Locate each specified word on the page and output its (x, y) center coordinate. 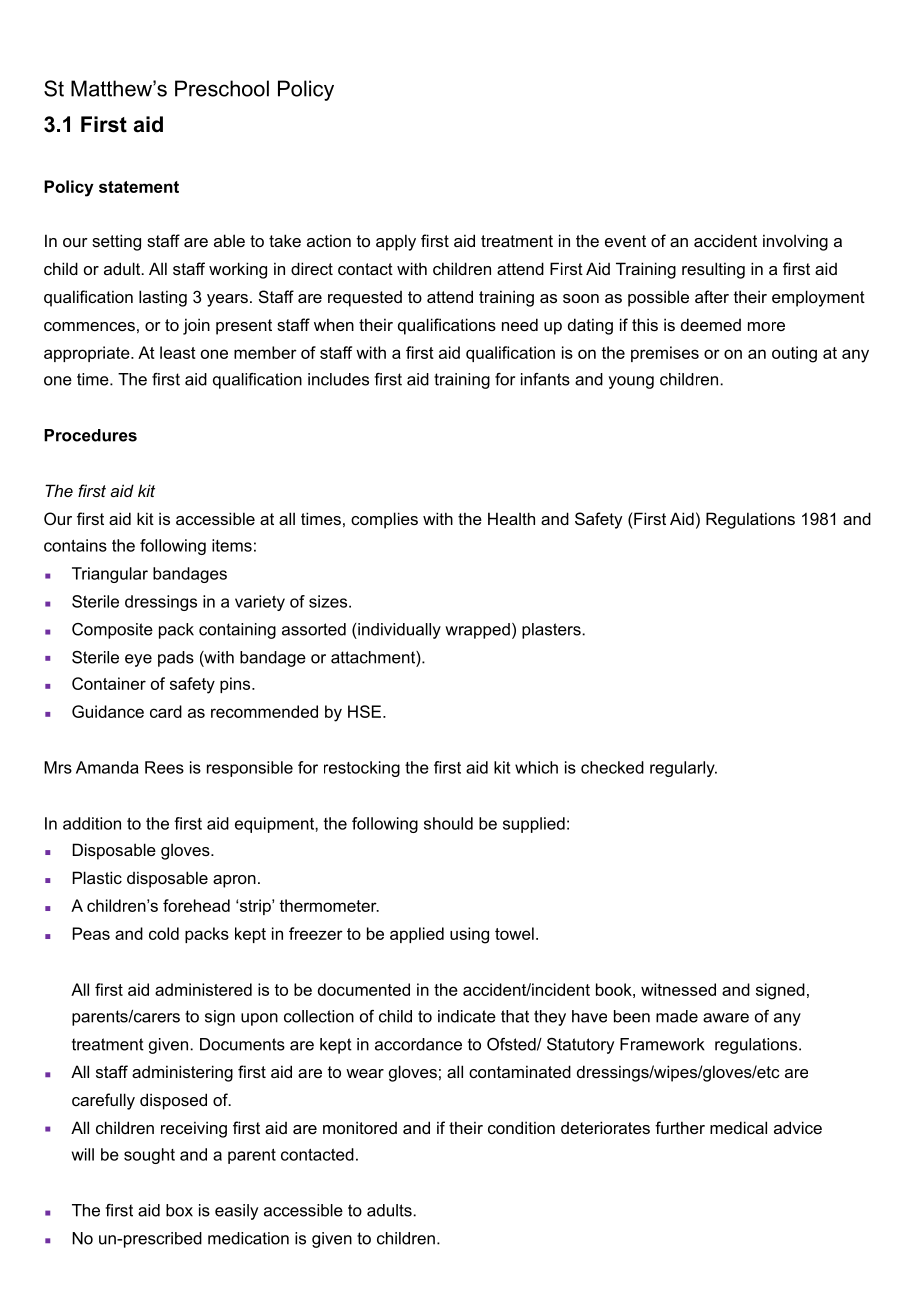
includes (338, 379)
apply (396, 242)
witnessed (678, 989)
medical (738, 1127)
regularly (683, 769)
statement (139, 187)
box (179, 1210)
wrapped (477, 631)
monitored (360, 1127)
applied (417, 935)
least (178, 352)
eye (138, 660)
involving (795, 242)
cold (164, 933)
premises (665, 354)
